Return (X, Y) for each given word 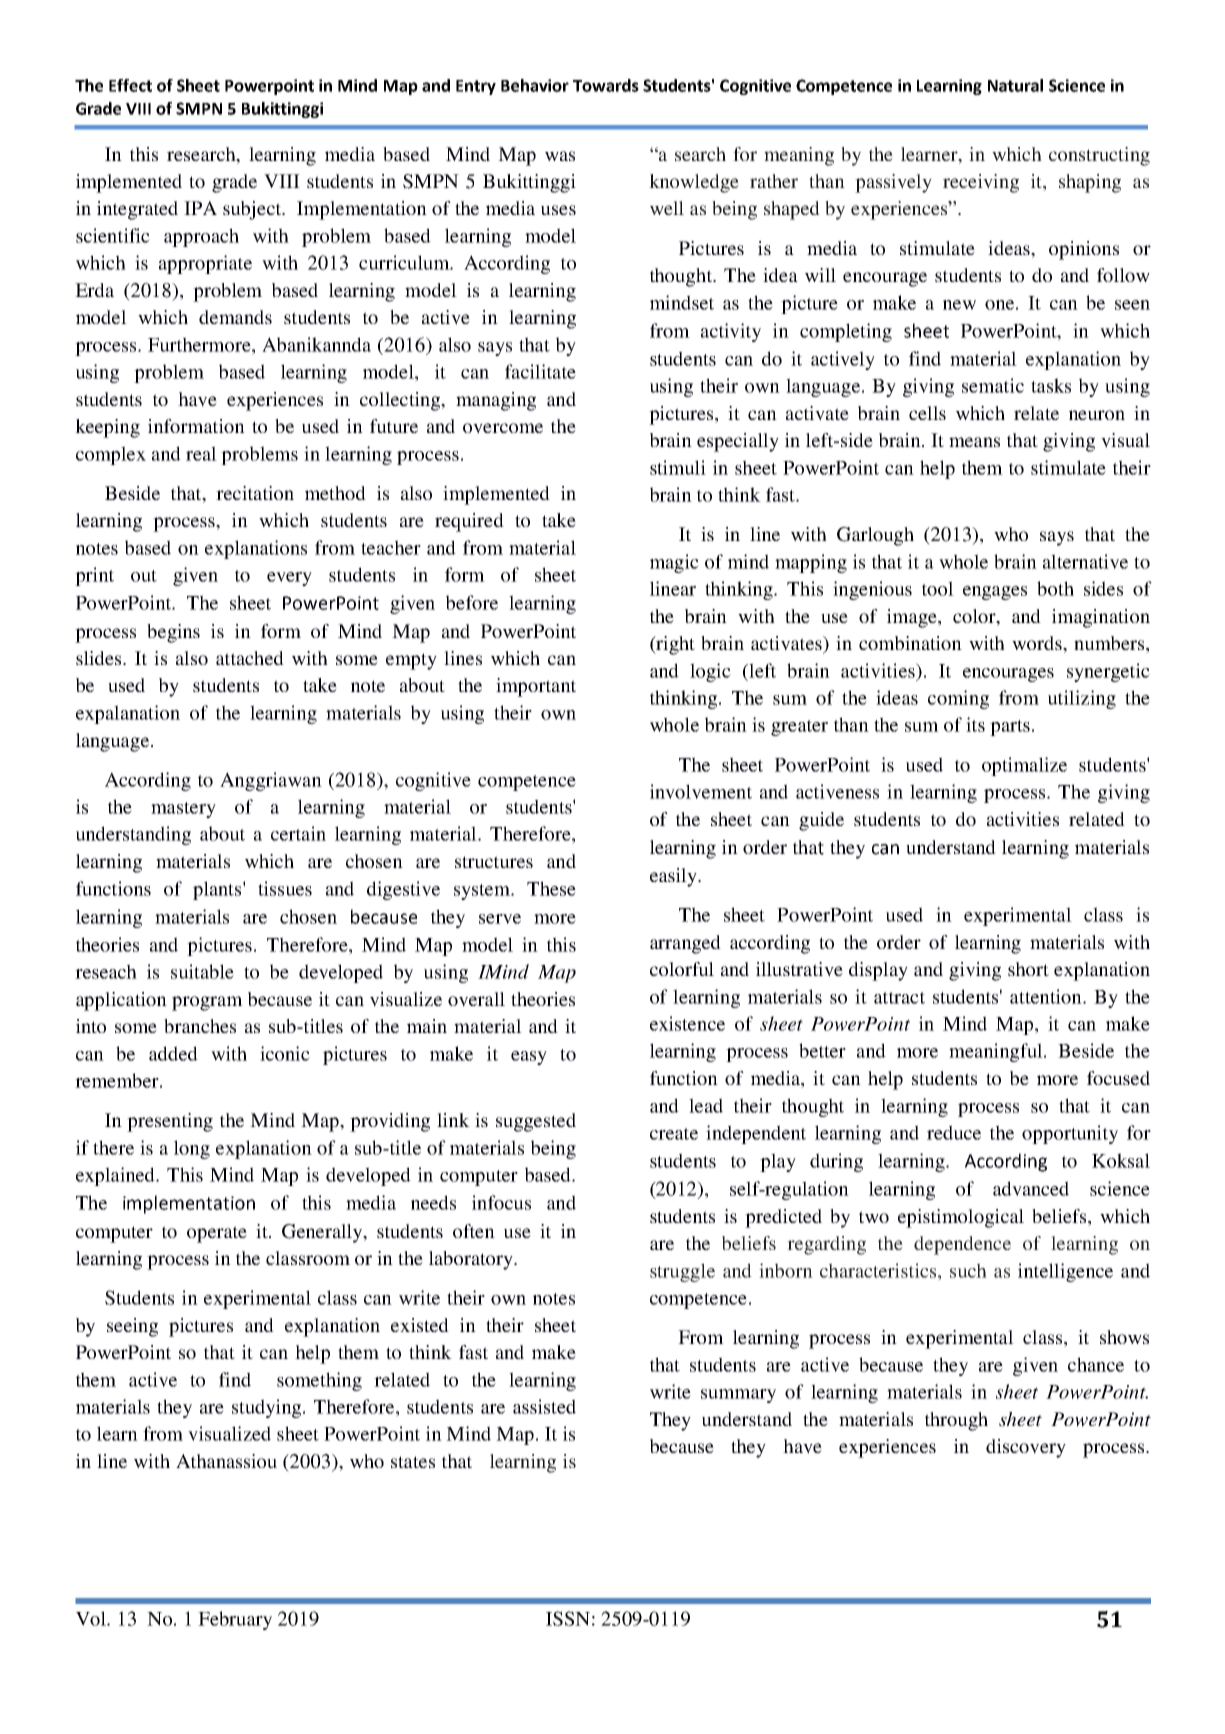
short (1028, 969)
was (560, 156)
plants (218, 890)
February (235, 1620)
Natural (1015, 85)
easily (674, 877)
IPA (200, 208)
